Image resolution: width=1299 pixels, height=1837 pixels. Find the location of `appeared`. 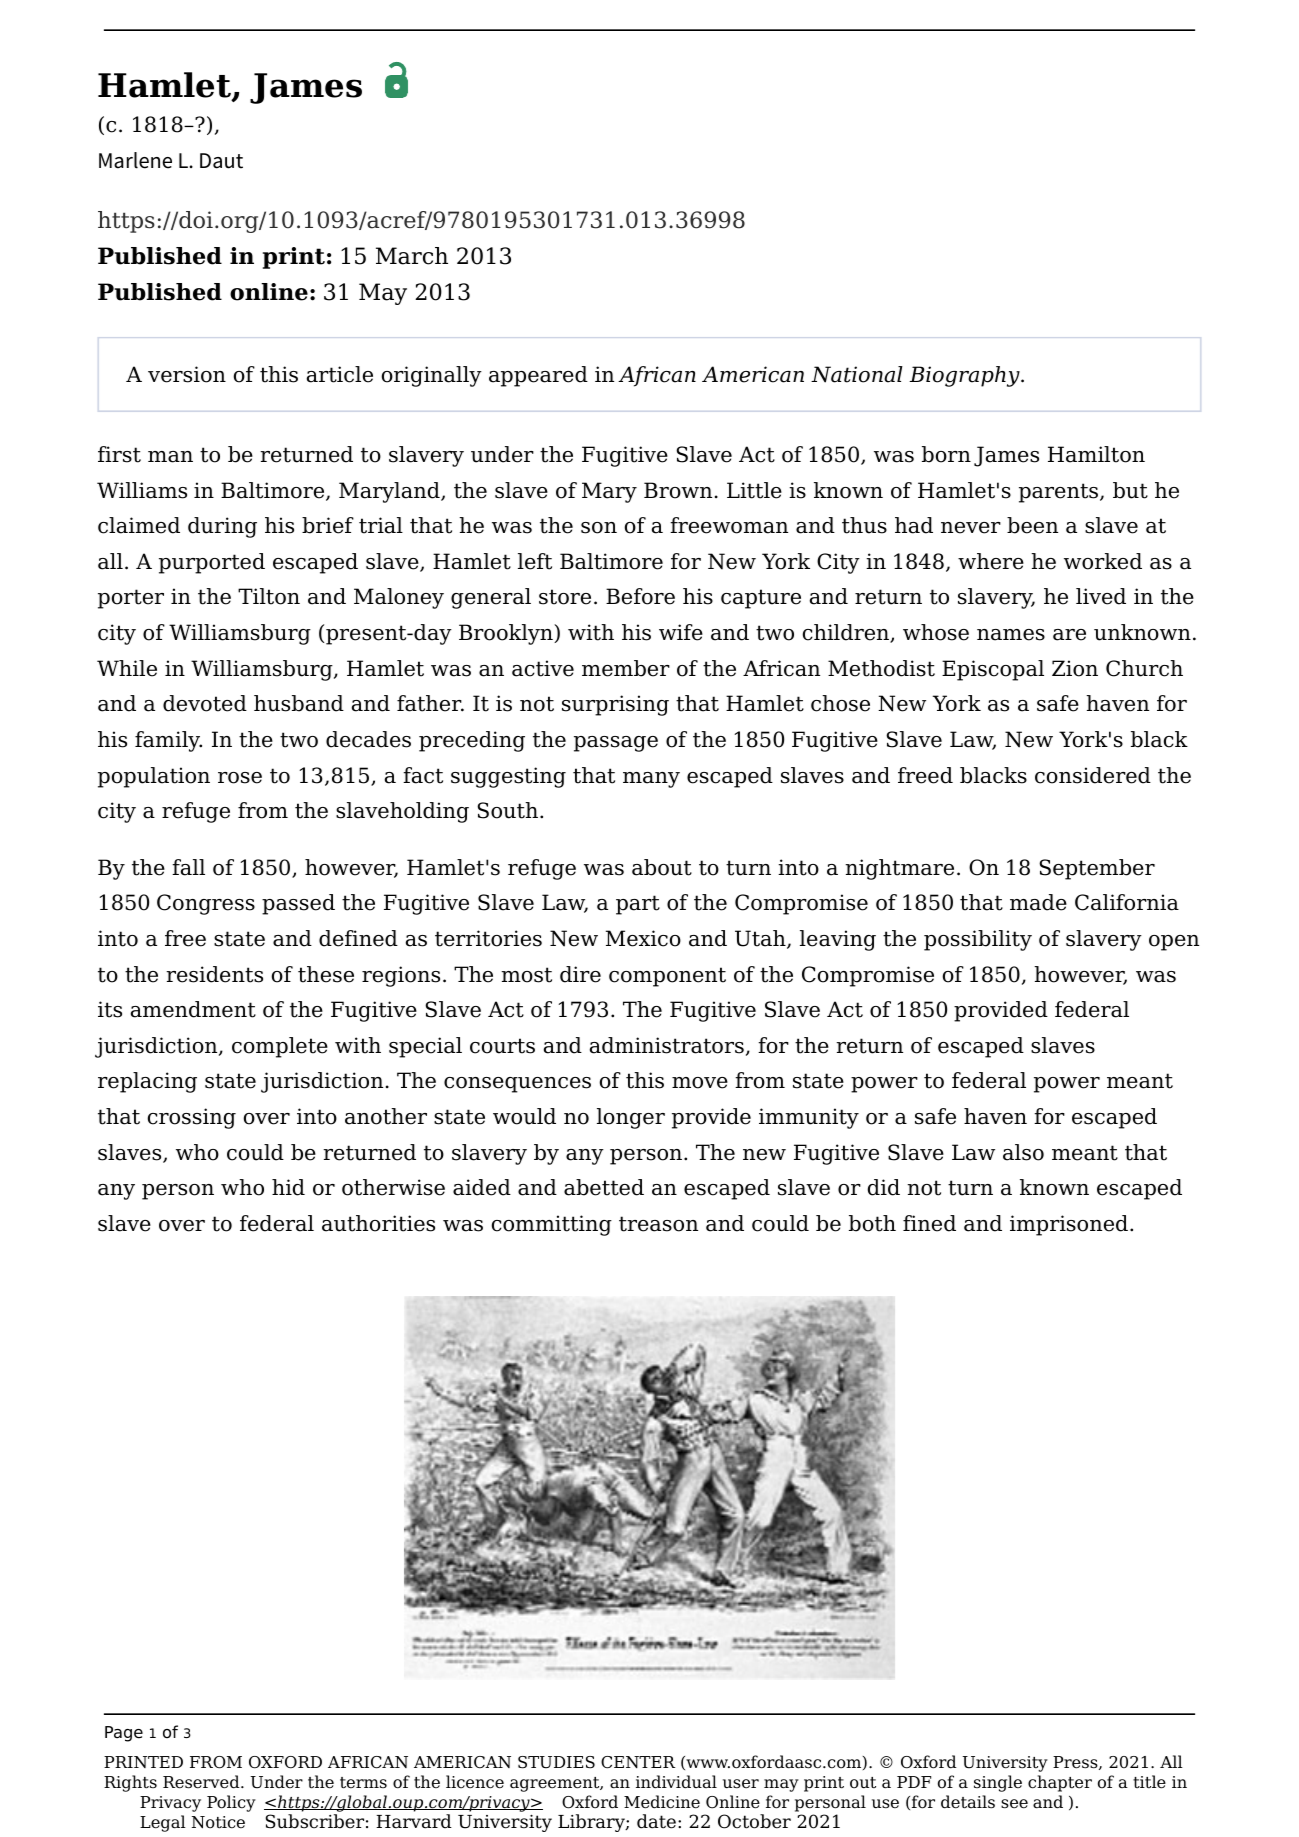

appeared is located at coordinates (538, 376).
